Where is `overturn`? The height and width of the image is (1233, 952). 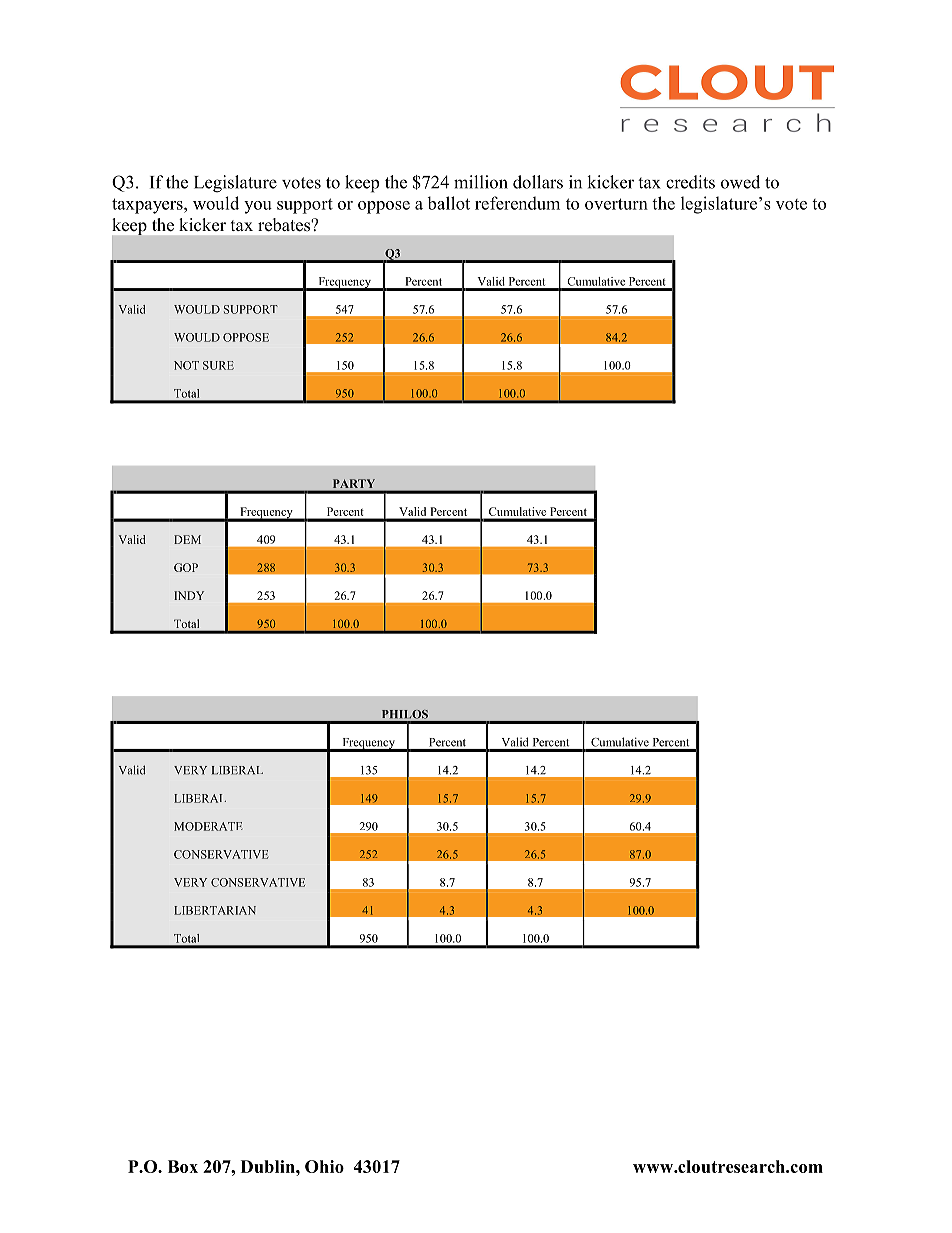 overturn is located at coordinates (616, 204).
